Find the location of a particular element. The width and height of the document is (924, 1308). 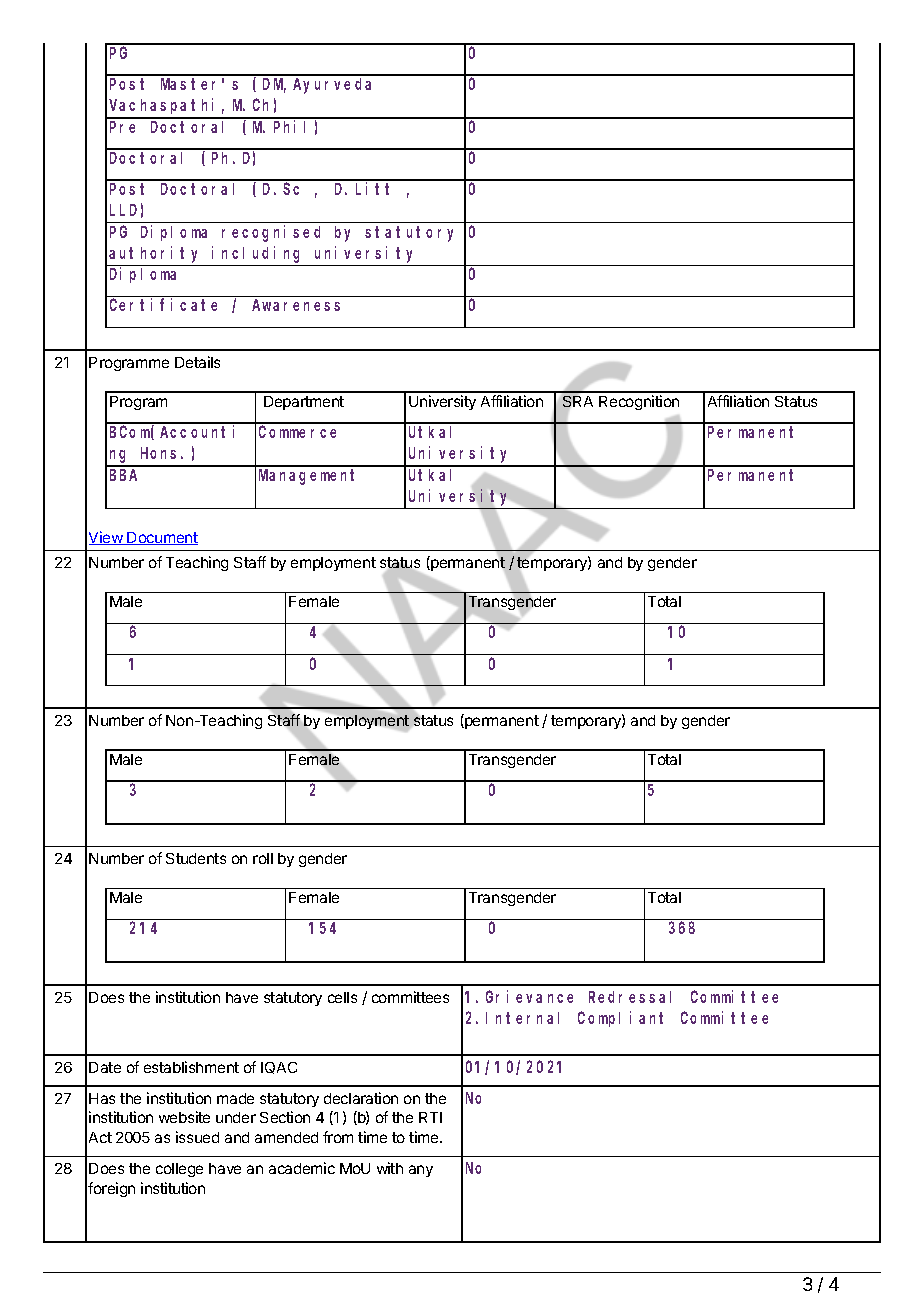

any is located at coordinates (421, 1171).
